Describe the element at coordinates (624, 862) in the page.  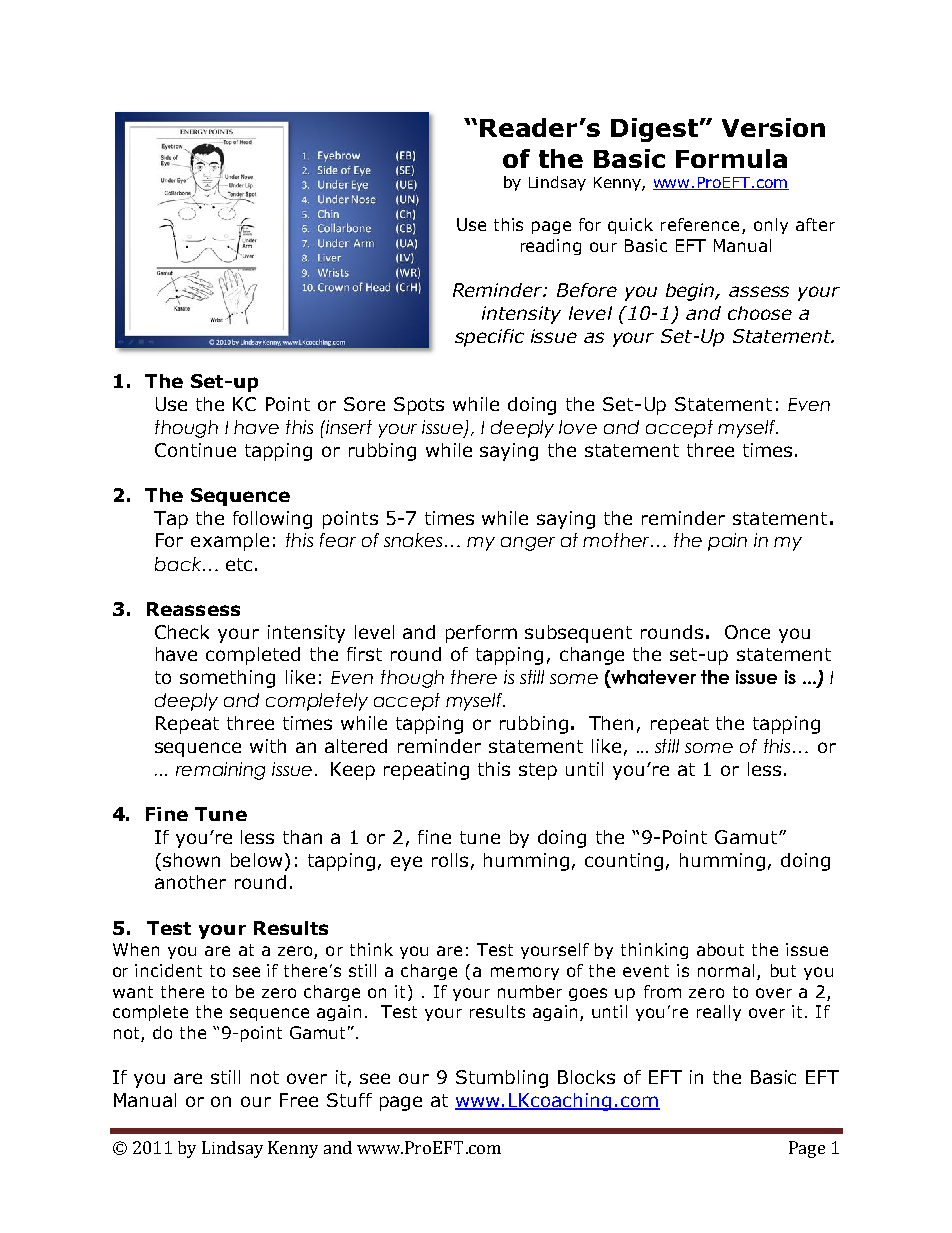
I see `counting` at that location.
